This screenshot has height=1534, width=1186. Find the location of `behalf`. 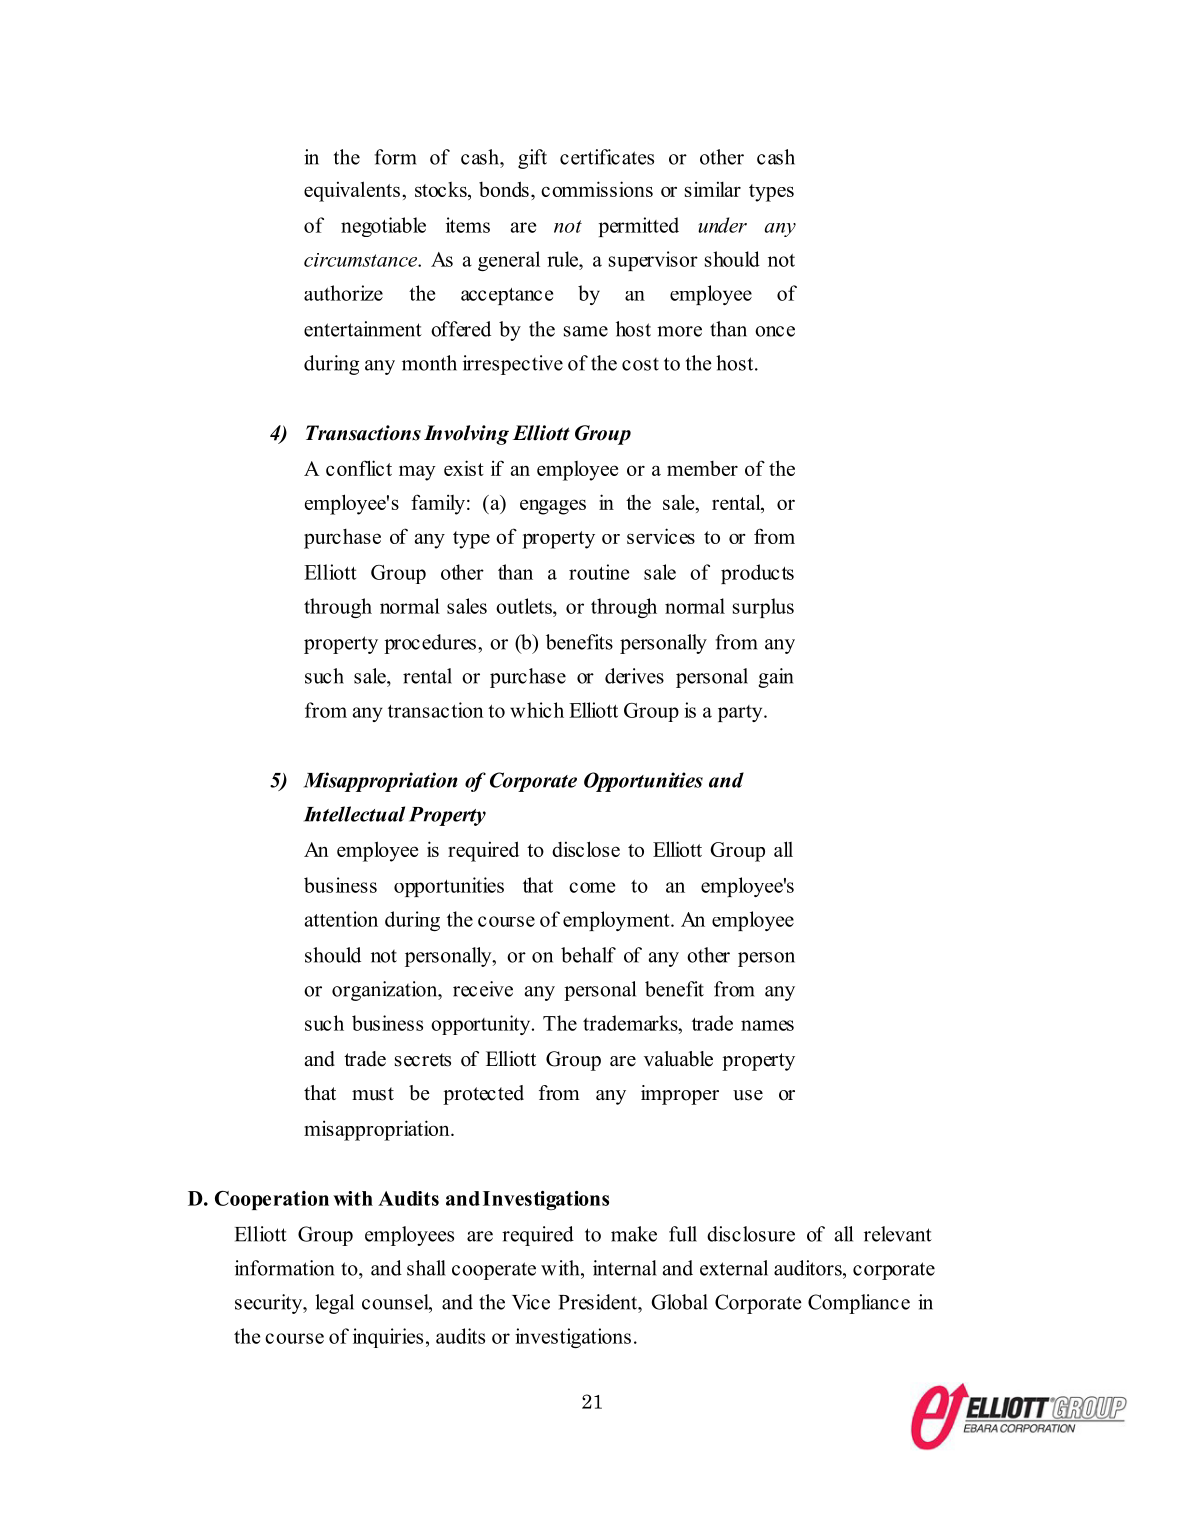

behalf is located at coordinates (588, 955).
